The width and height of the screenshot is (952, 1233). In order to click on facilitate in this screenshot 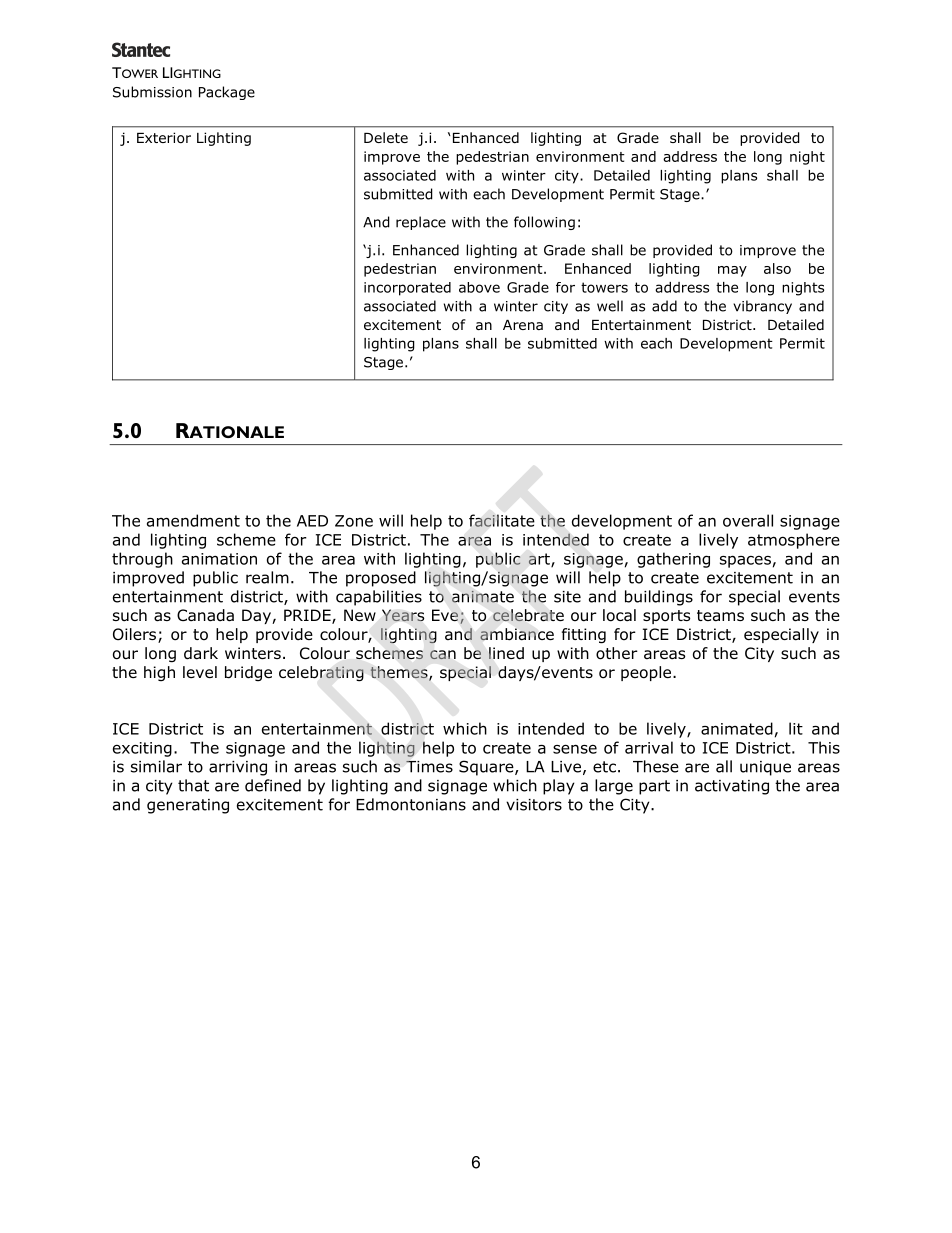, I will do `click(502, 520)`.
